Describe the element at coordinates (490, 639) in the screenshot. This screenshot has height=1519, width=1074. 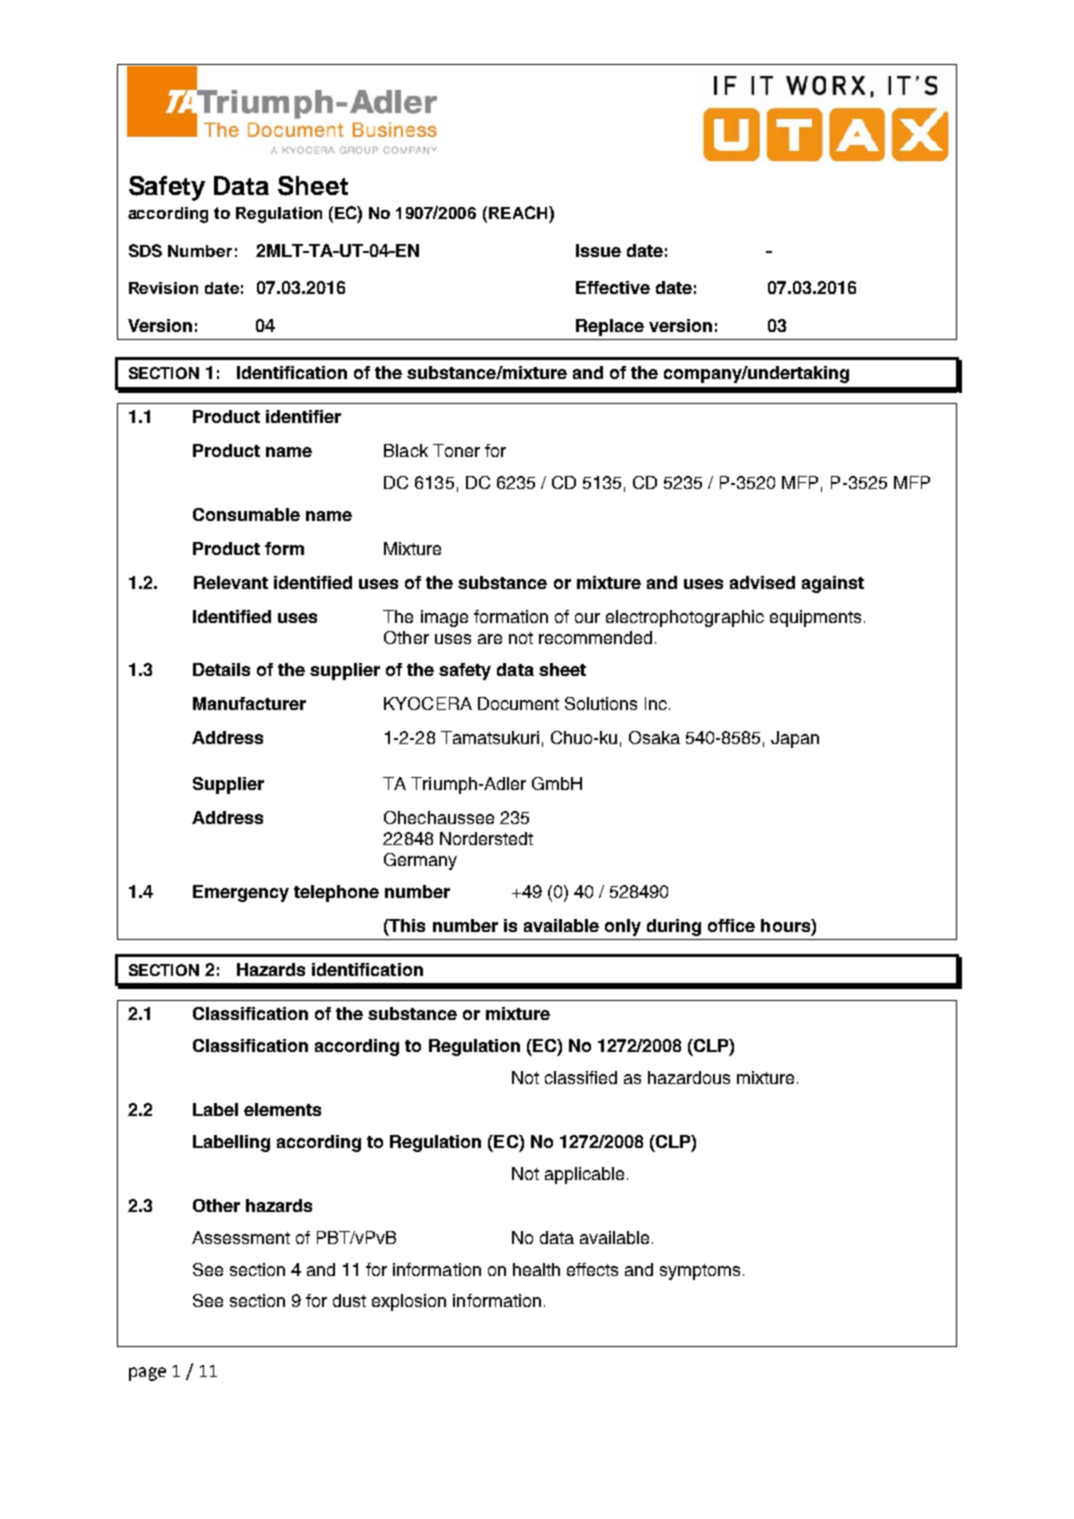
I see `are` at that location.
